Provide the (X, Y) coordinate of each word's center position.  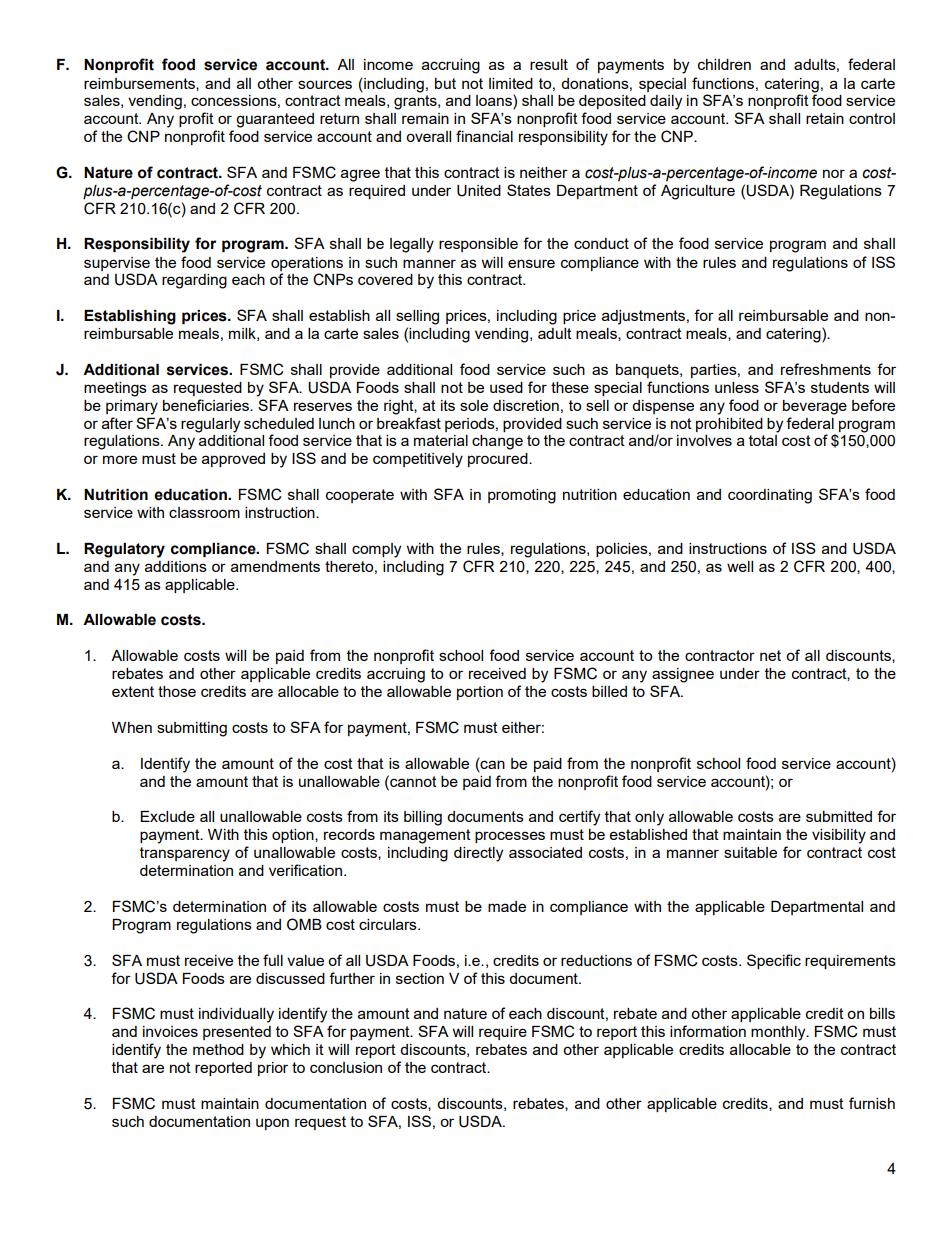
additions (176, 566)
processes (510, 837)
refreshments (826, 369)
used (506, 387)
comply (376, 550)
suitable (750, 852)
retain (825, 118)
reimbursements (140, 84)
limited (511, 83)
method (218, 1049)
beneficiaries (207, 405)
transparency (185, 854)
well (740, 566)
